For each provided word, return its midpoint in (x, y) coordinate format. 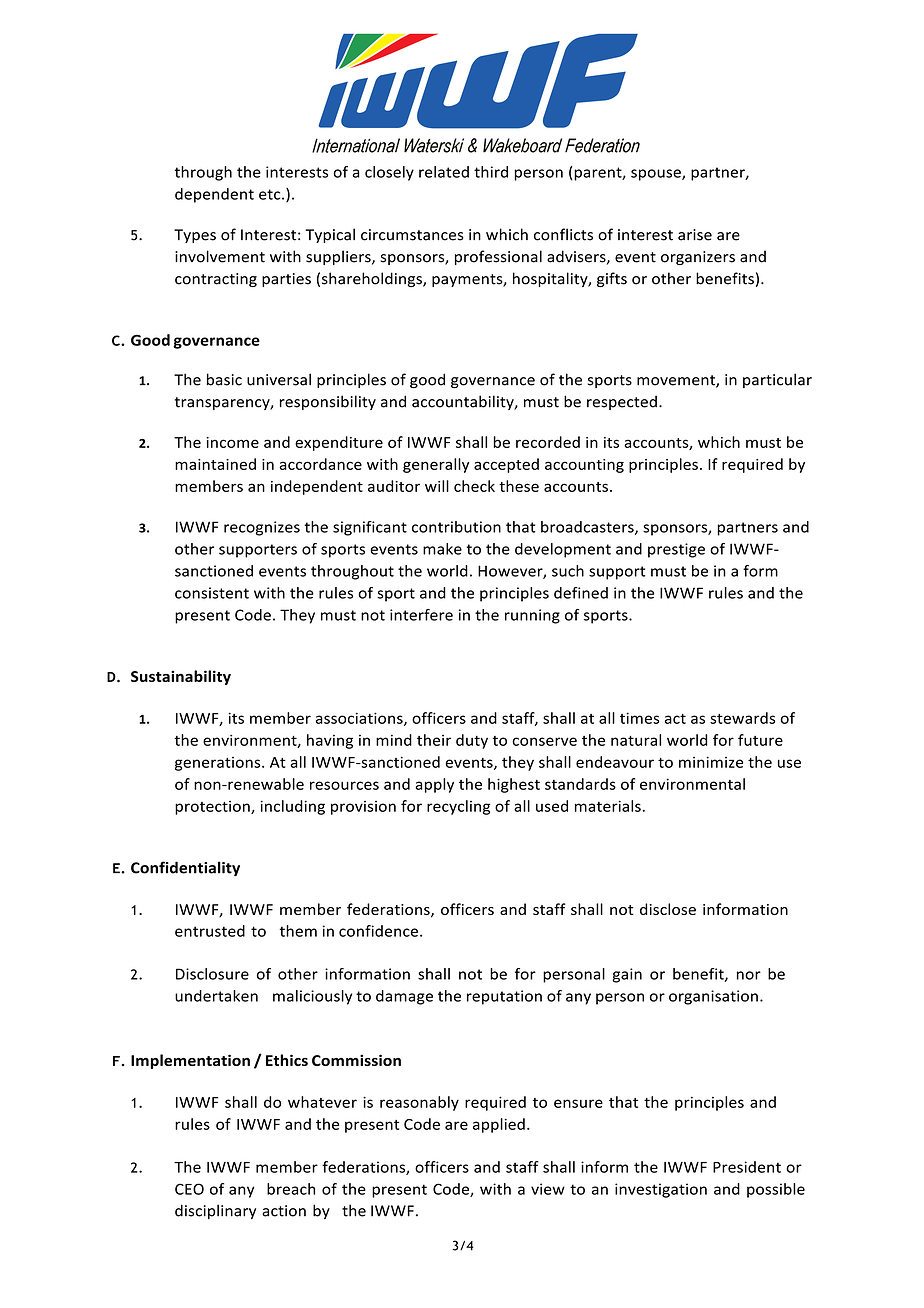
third (491, 172)
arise (695, 235)
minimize (711, 762)
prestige (676, 550)
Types (195, 236)
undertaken (216, 996)
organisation (713, 997)
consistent (212, 593)
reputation (504, 997)
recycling (458, 807)
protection (213, 808)
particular (777, 380)
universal (279, 379)
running (532, 616)
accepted (506, 465)
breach (291, 1189)
